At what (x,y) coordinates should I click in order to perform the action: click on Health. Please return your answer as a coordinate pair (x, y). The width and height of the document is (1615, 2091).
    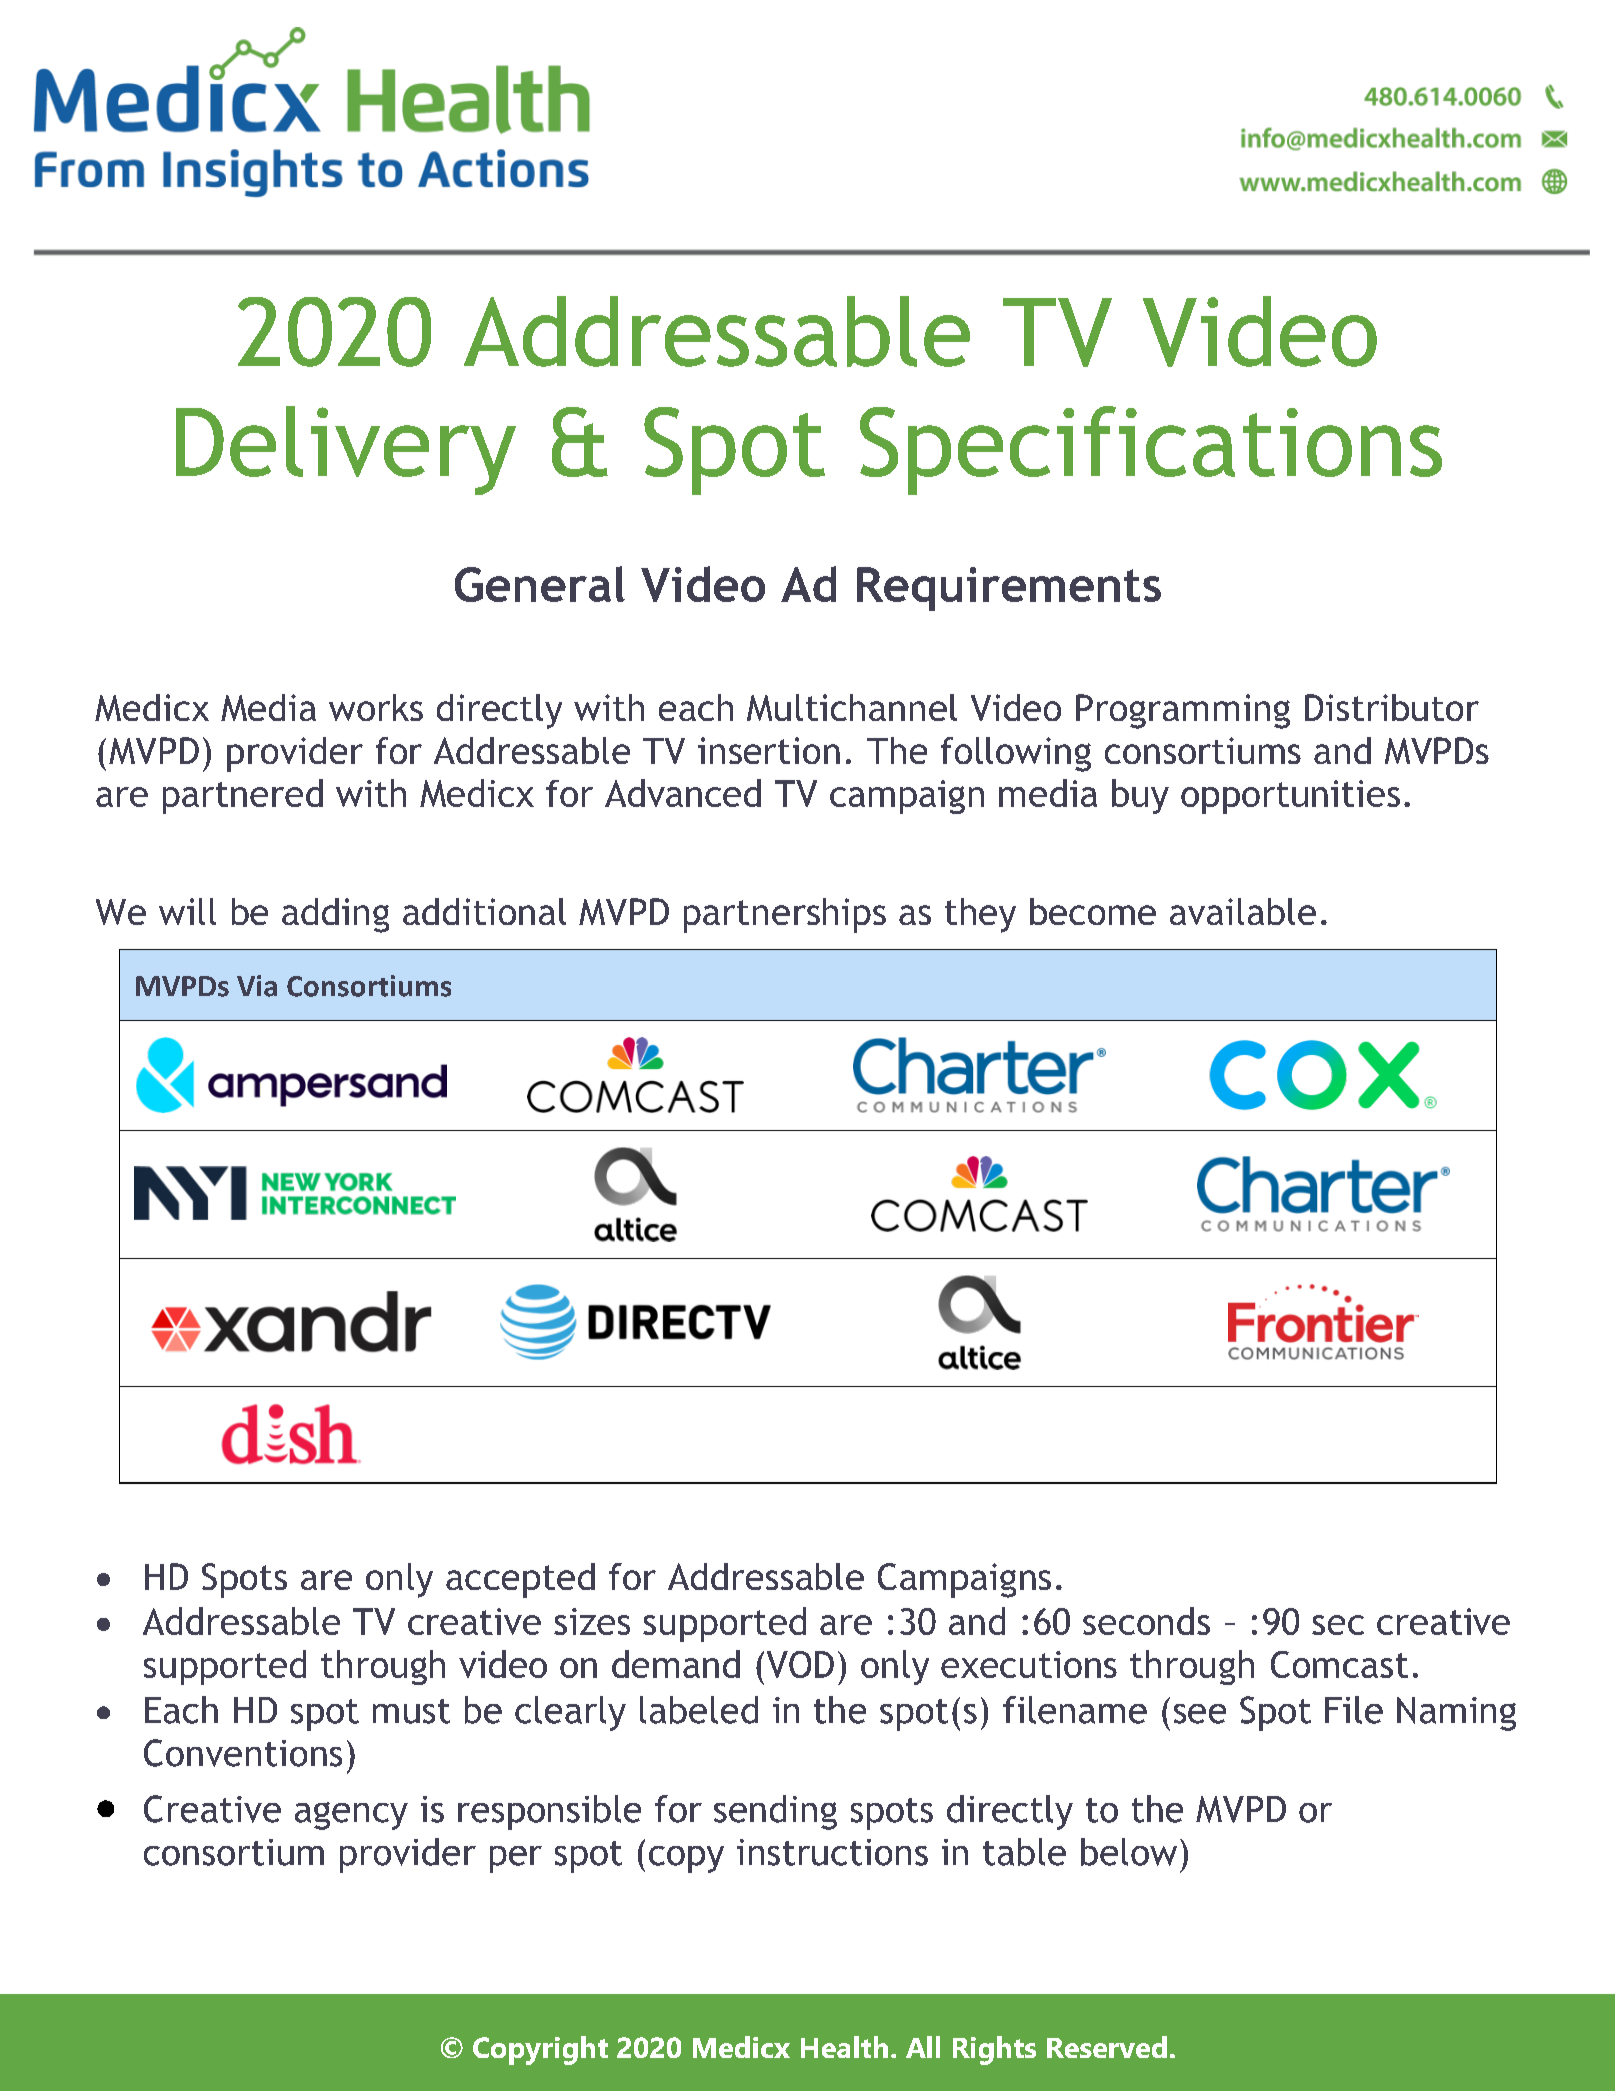
    Looking at the image, I should click on (844, 2047).
